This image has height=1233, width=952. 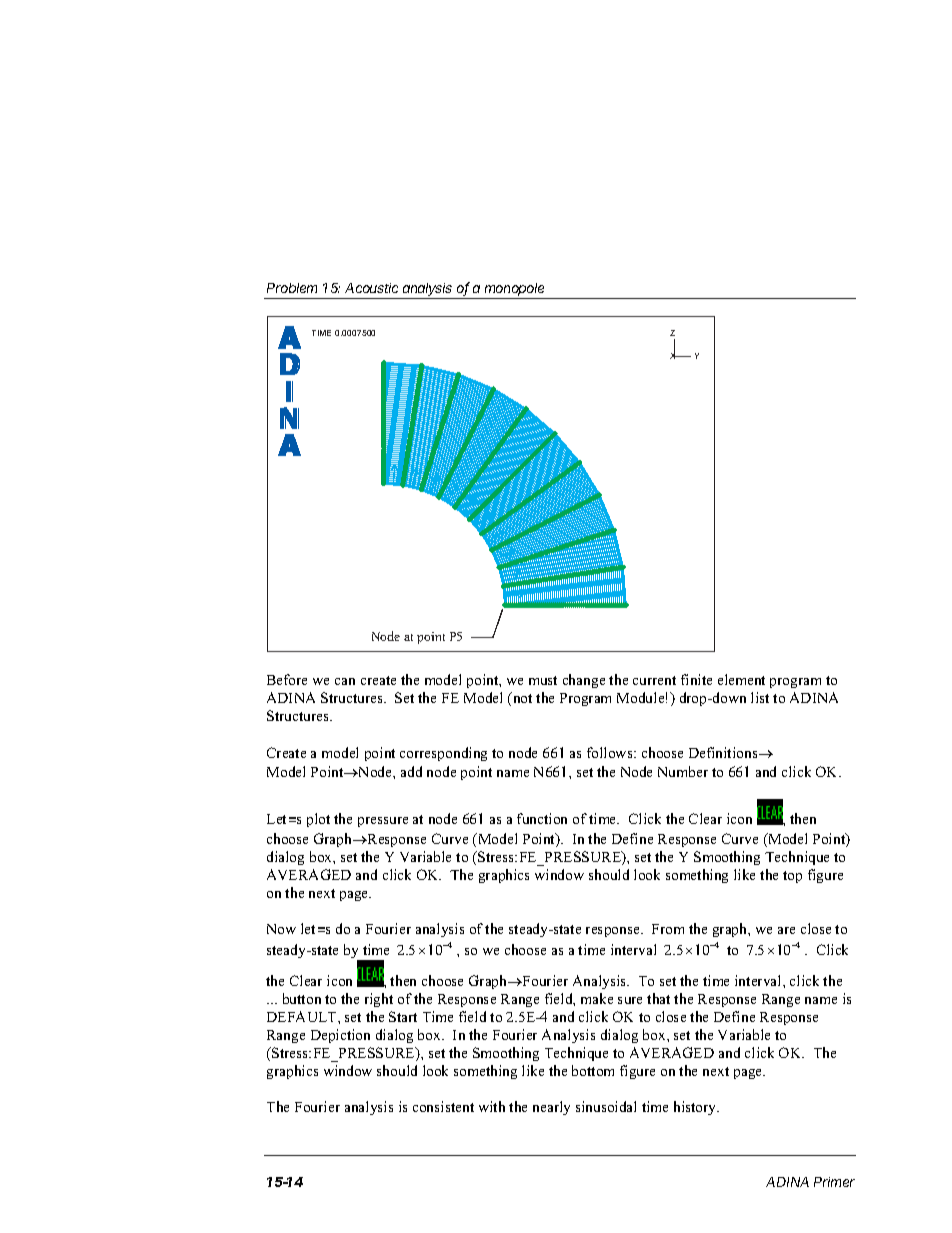 What do you see at coordinates (597, 998) in the image?
I see `make` at bounding box center [597, 998].
